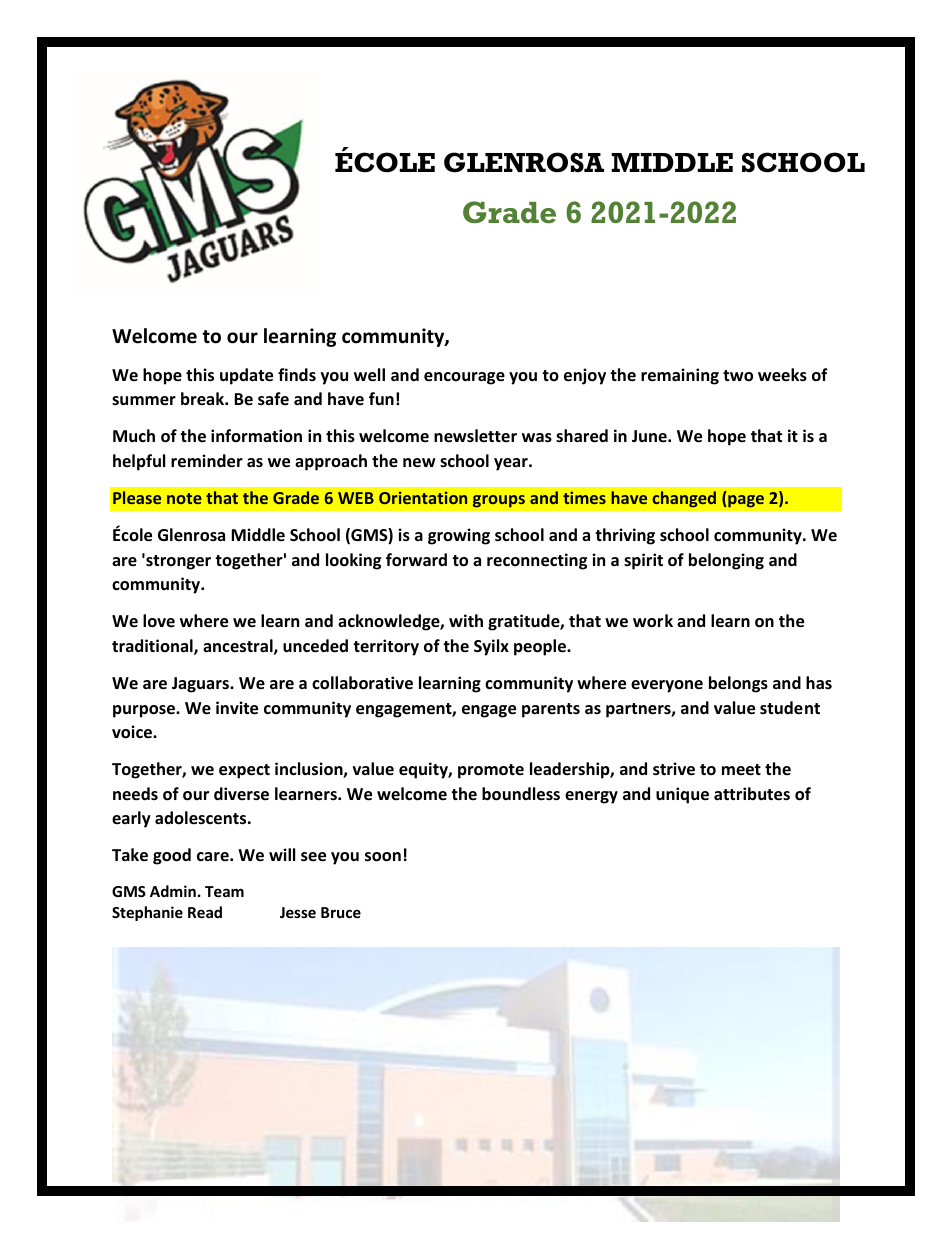 The width and height of the screenshot is (952, 1233). I want to click on love, so click(159, 621).
